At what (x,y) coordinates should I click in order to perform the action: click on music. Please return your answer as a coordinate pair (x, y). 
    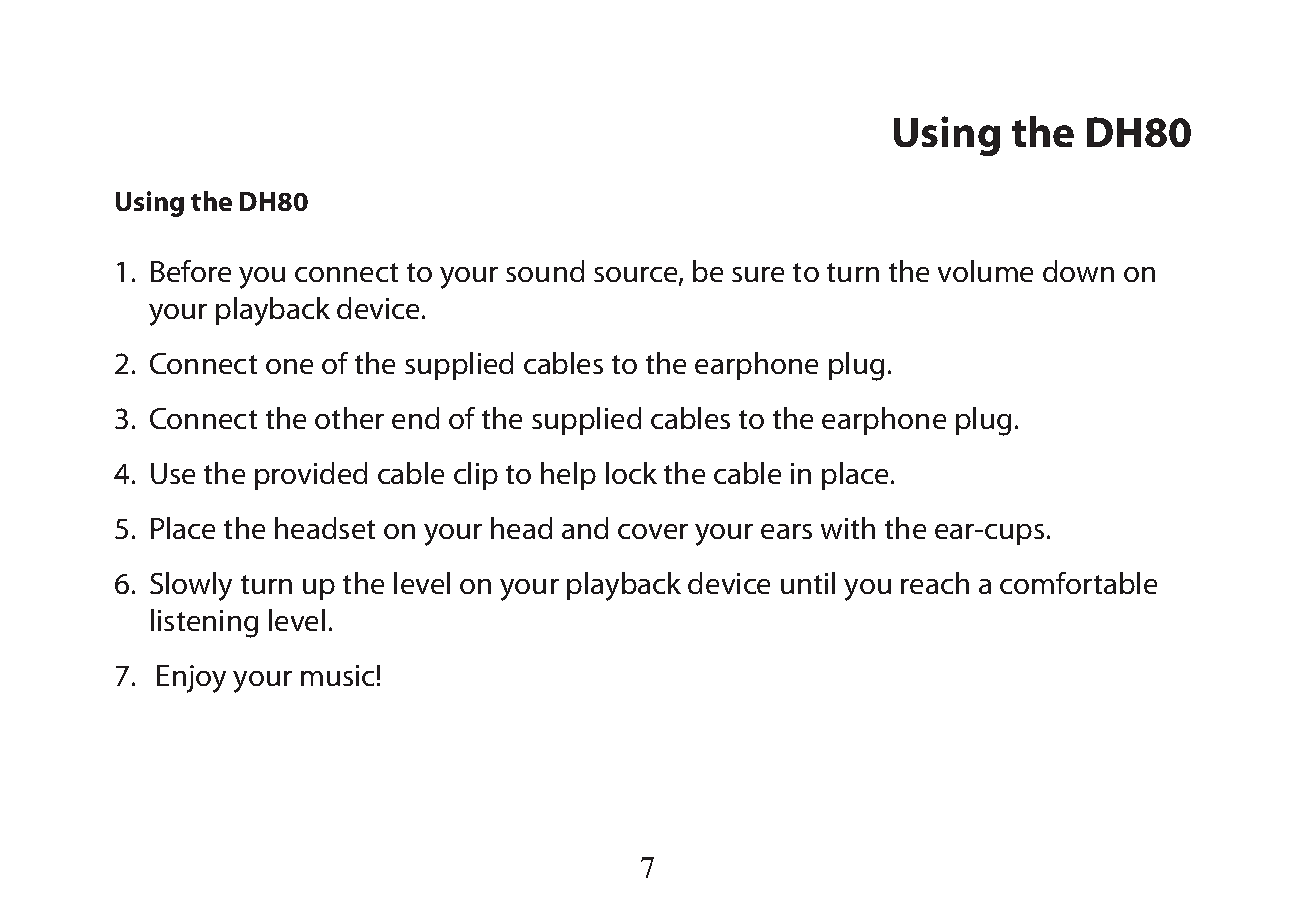
    Looking at the image, I should click on (337, 675).
